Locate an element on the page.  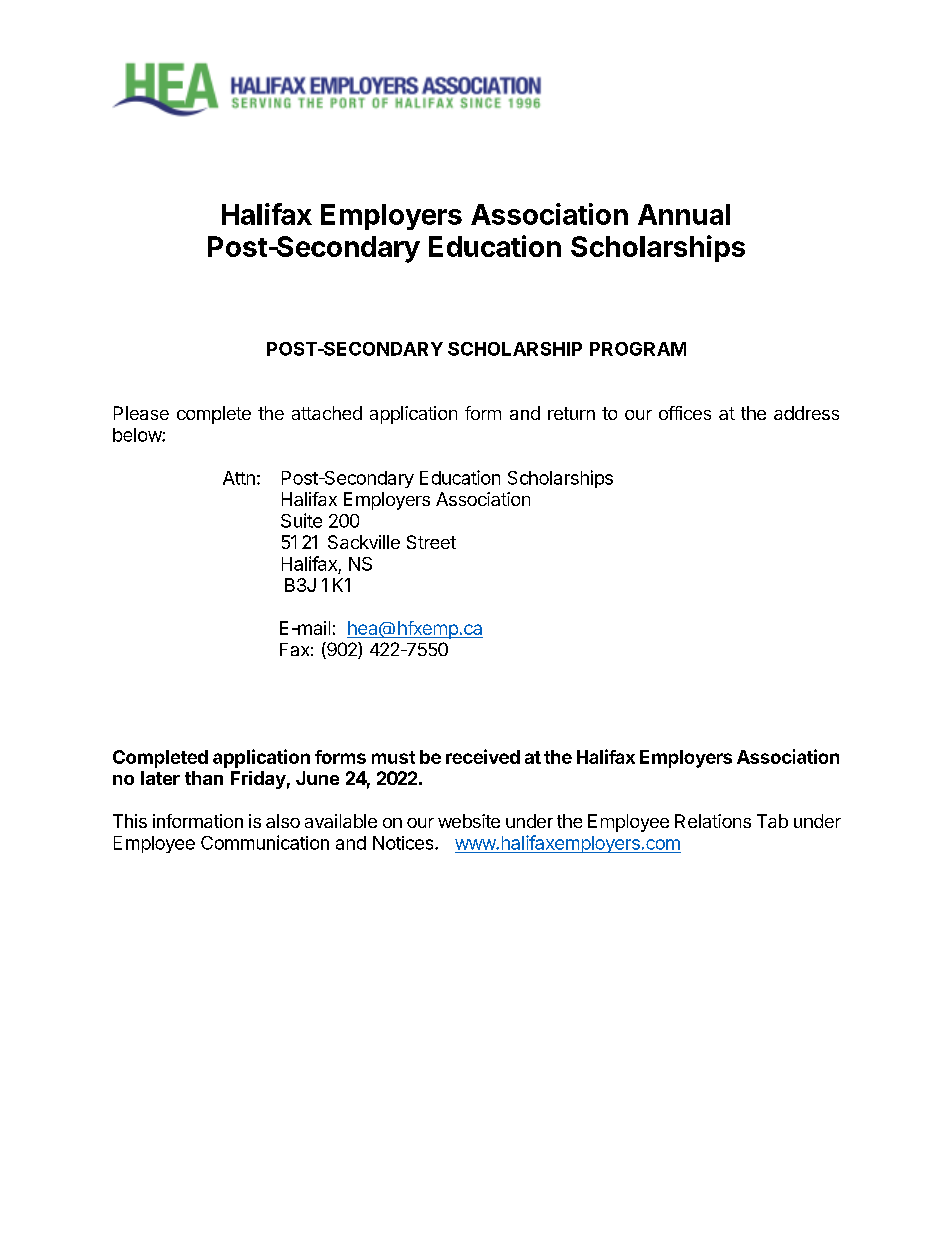
PROGRAM is located at coordinates (638, 349).
